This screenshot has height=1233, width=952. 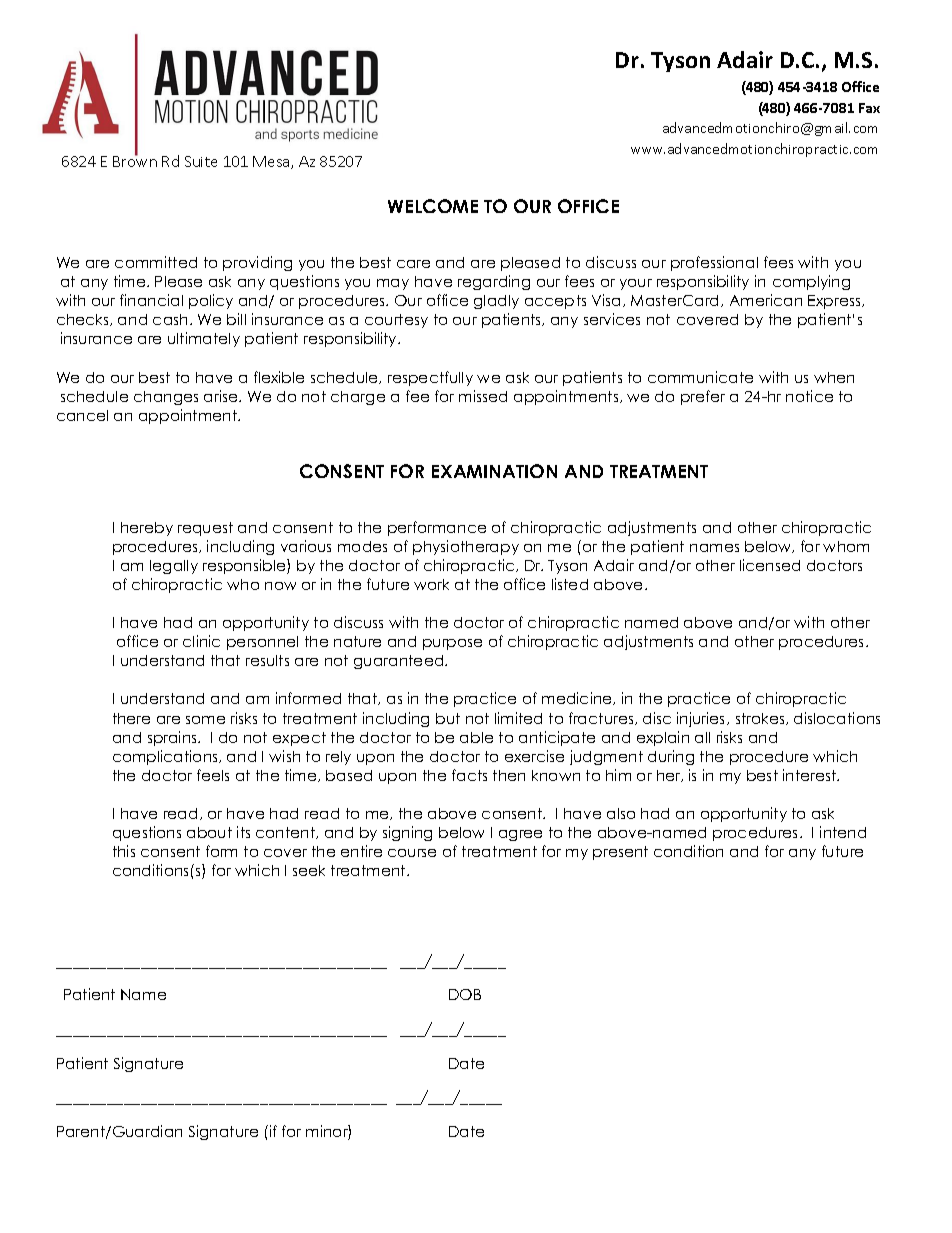 What do you see at coordinates (770, 565) in the screenshot?
I see `licensed` at bounding box center [770, 565].
